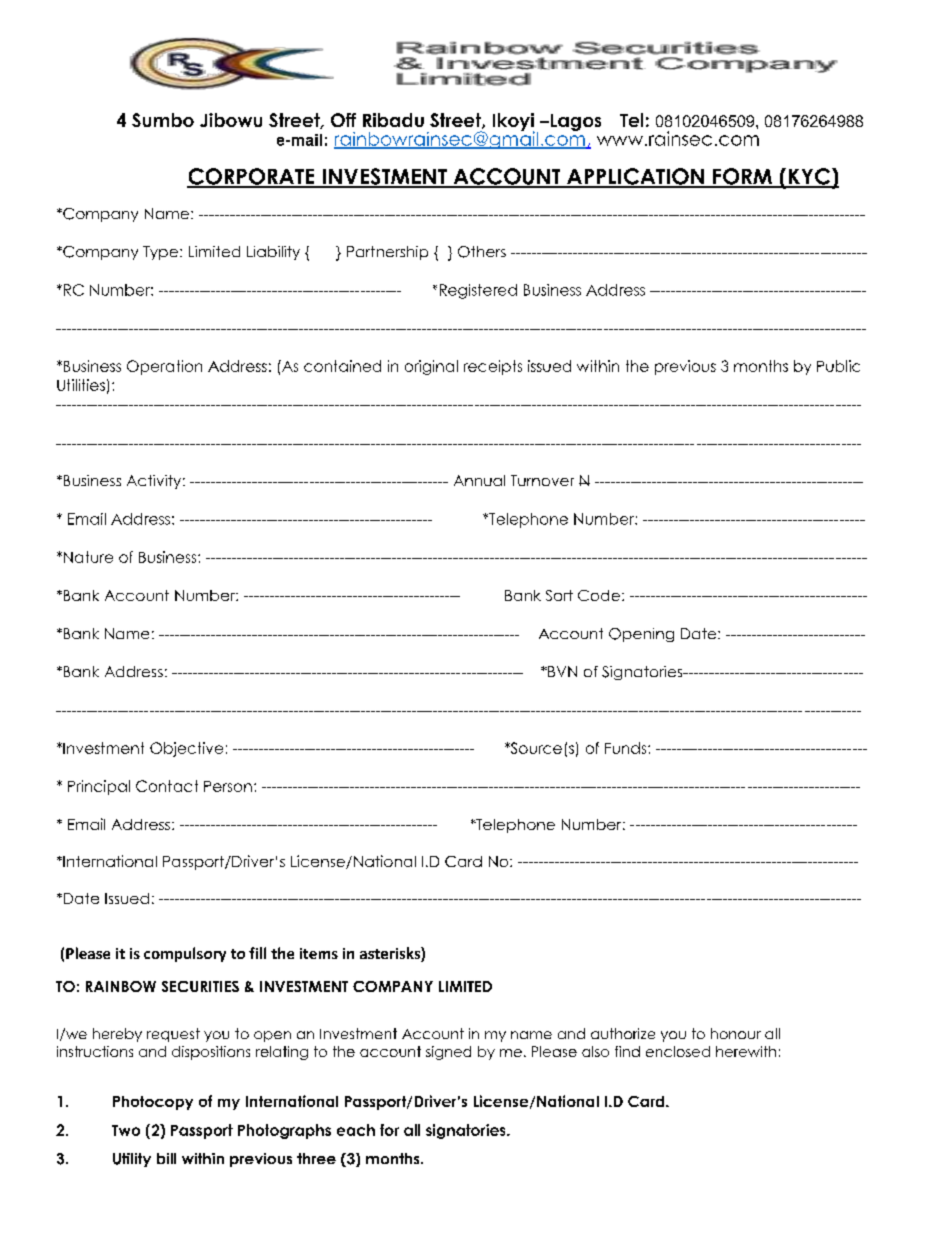 The width and height of the screenshot is (952, 1233). Describe the element at coordinates (153, 1103) in the screenshot. I see `Photocopy` at that location.
